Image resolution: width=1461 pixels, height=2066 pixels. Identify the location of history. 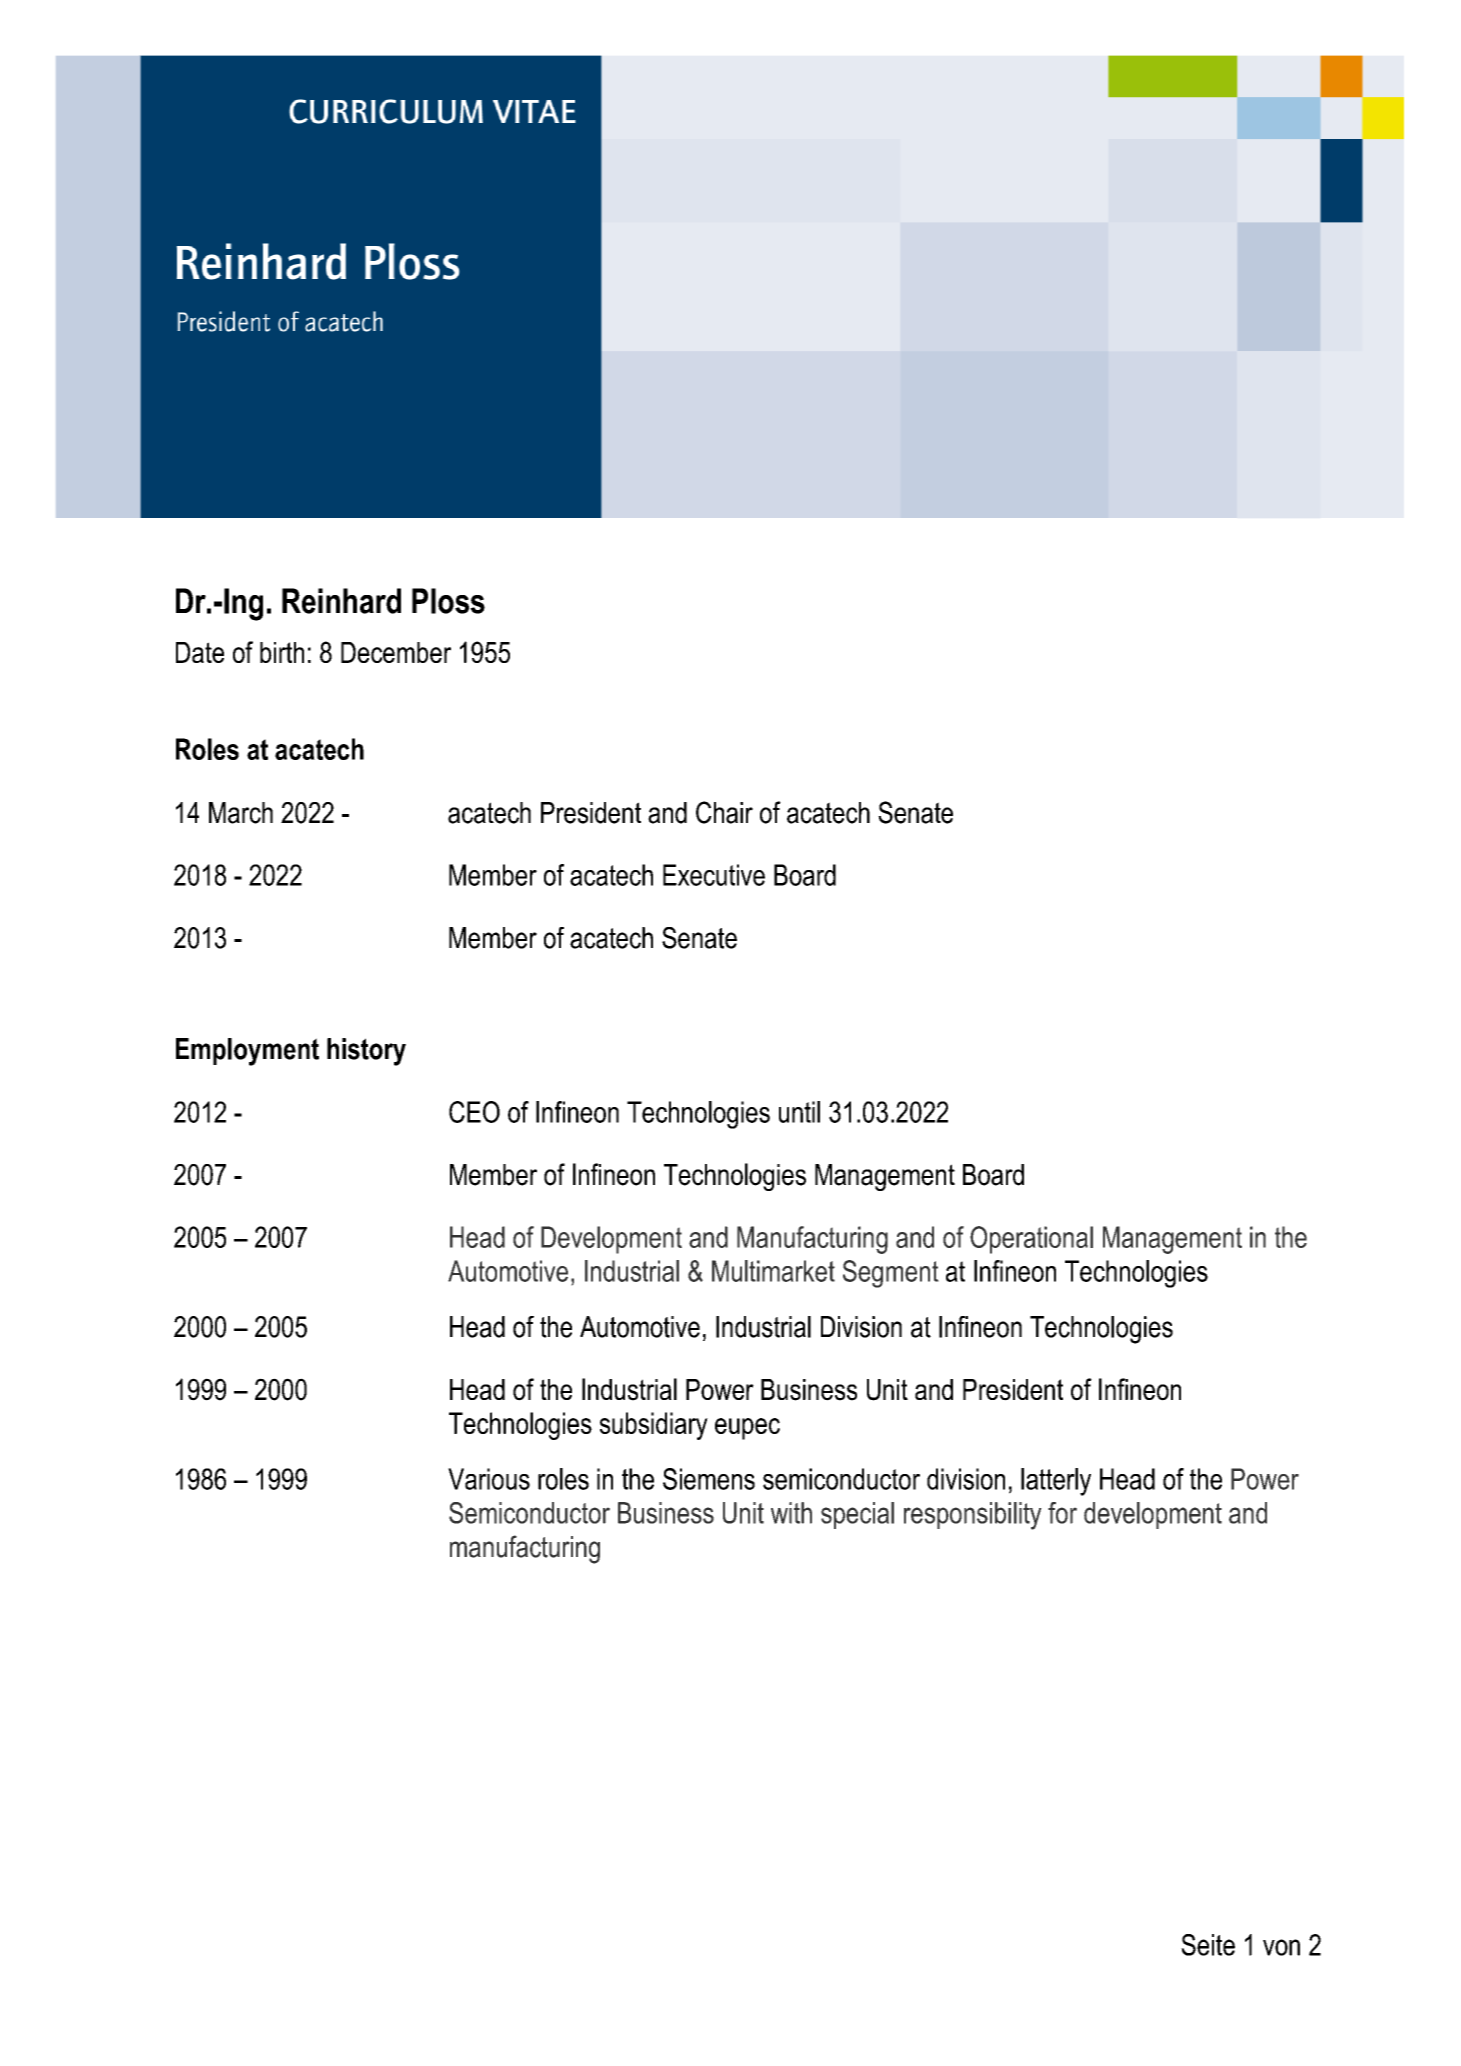
(366, 1052).
